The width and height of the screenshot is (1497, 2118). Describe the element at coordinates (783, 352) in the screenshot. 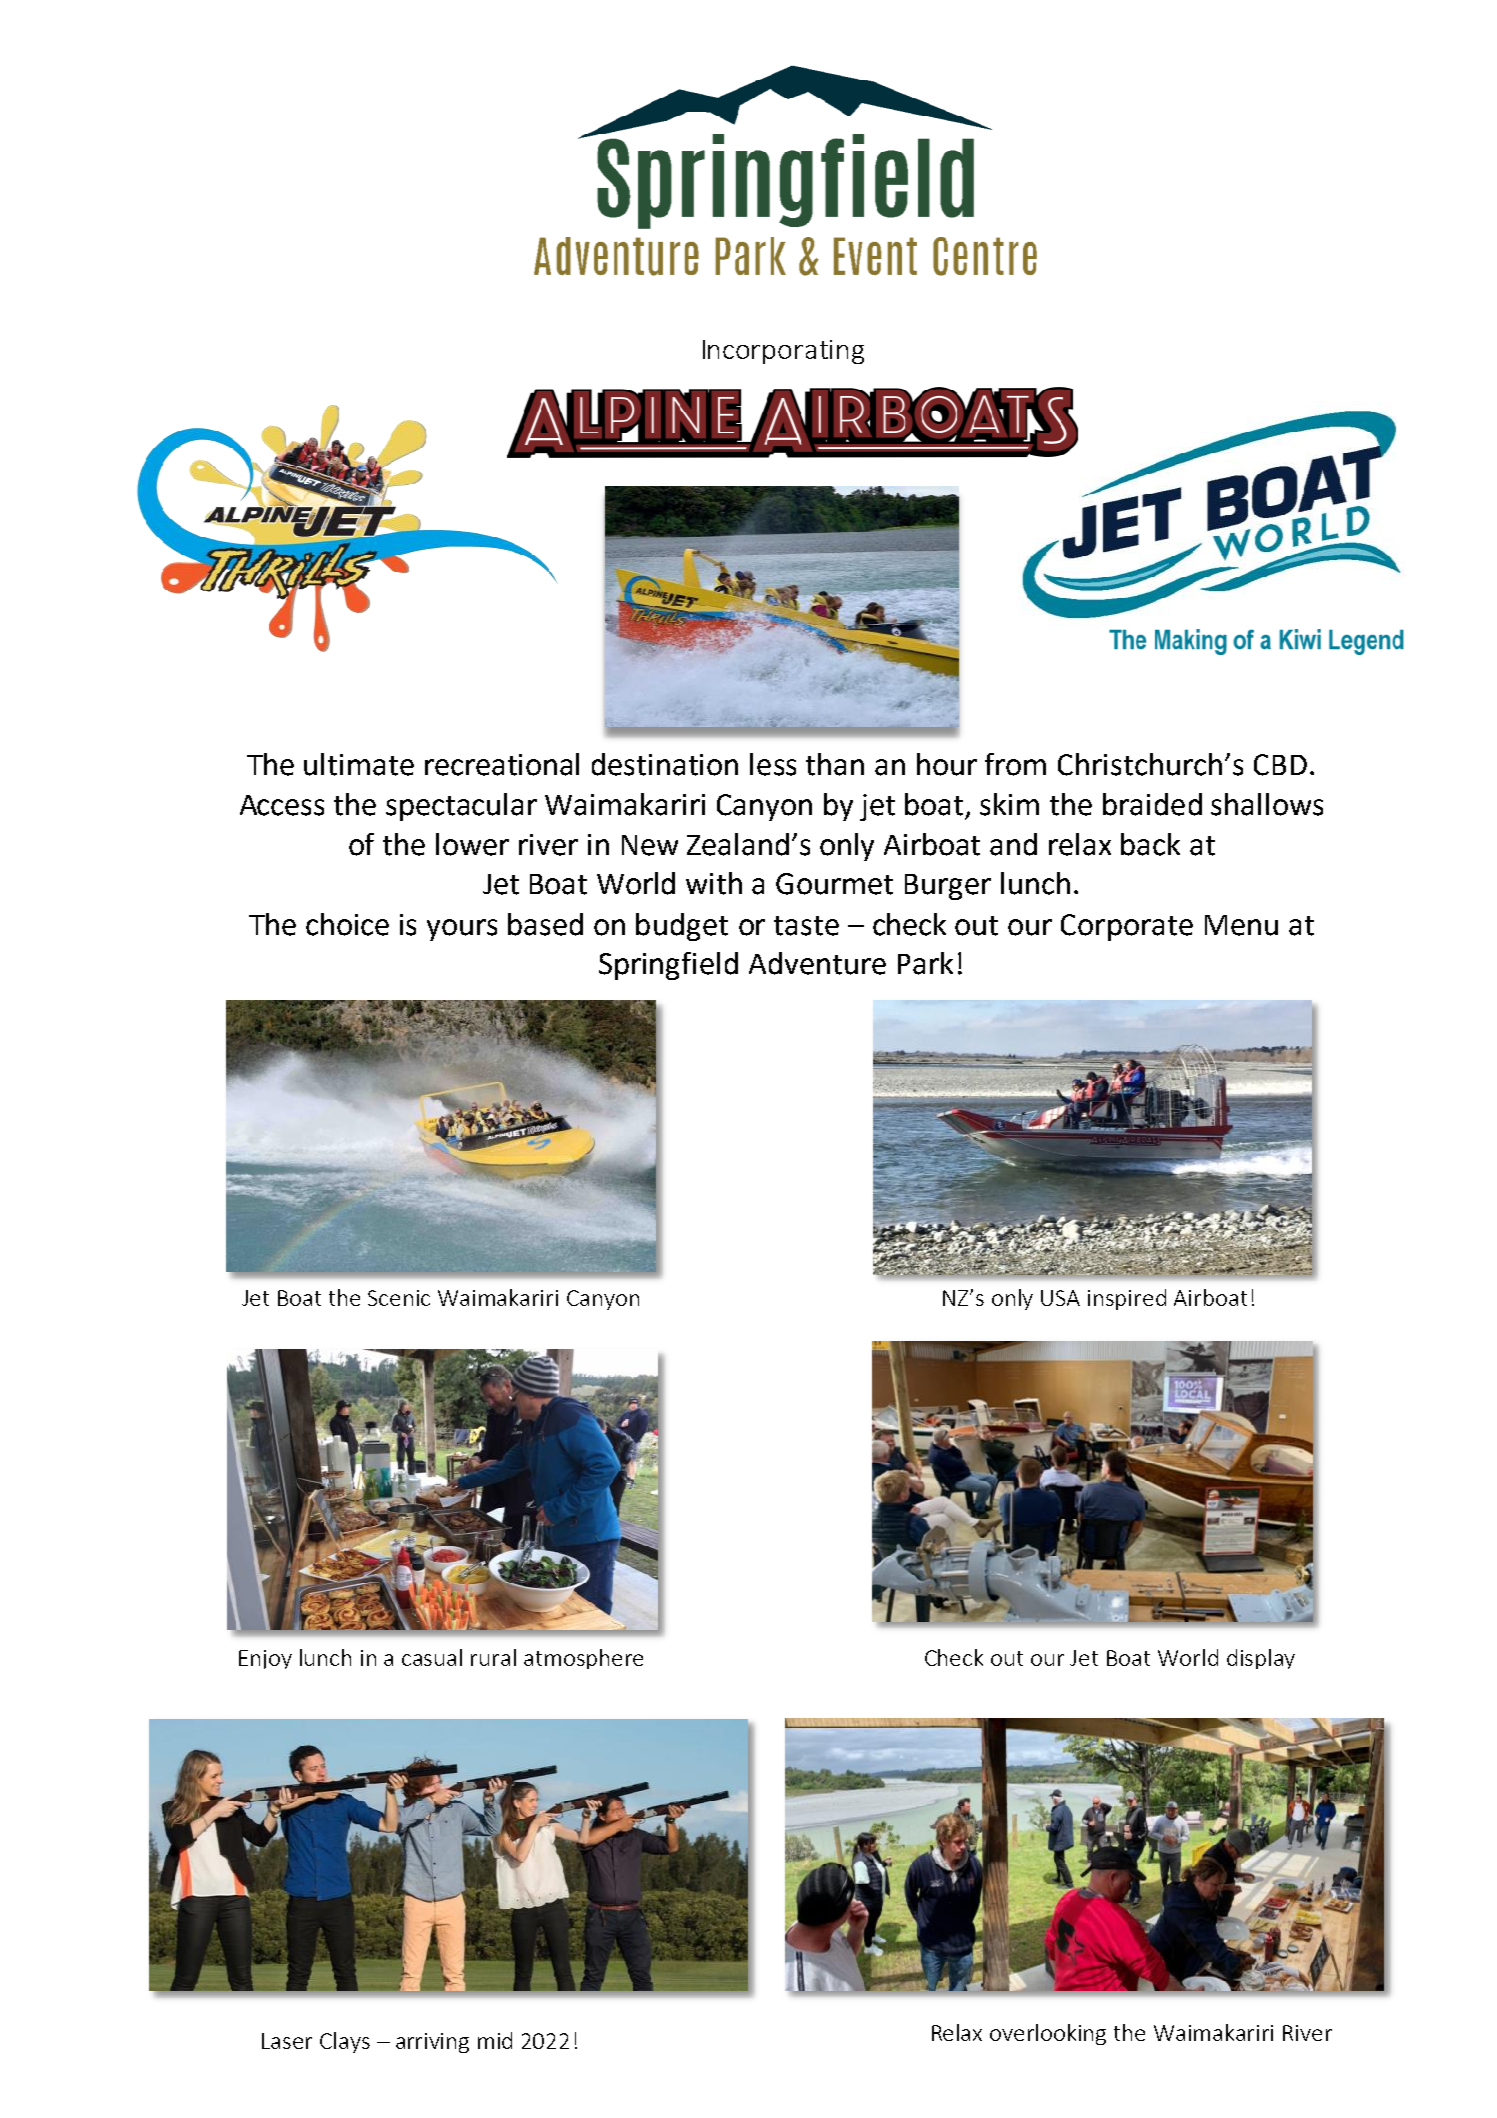

I see `Incorporating` at that location.
